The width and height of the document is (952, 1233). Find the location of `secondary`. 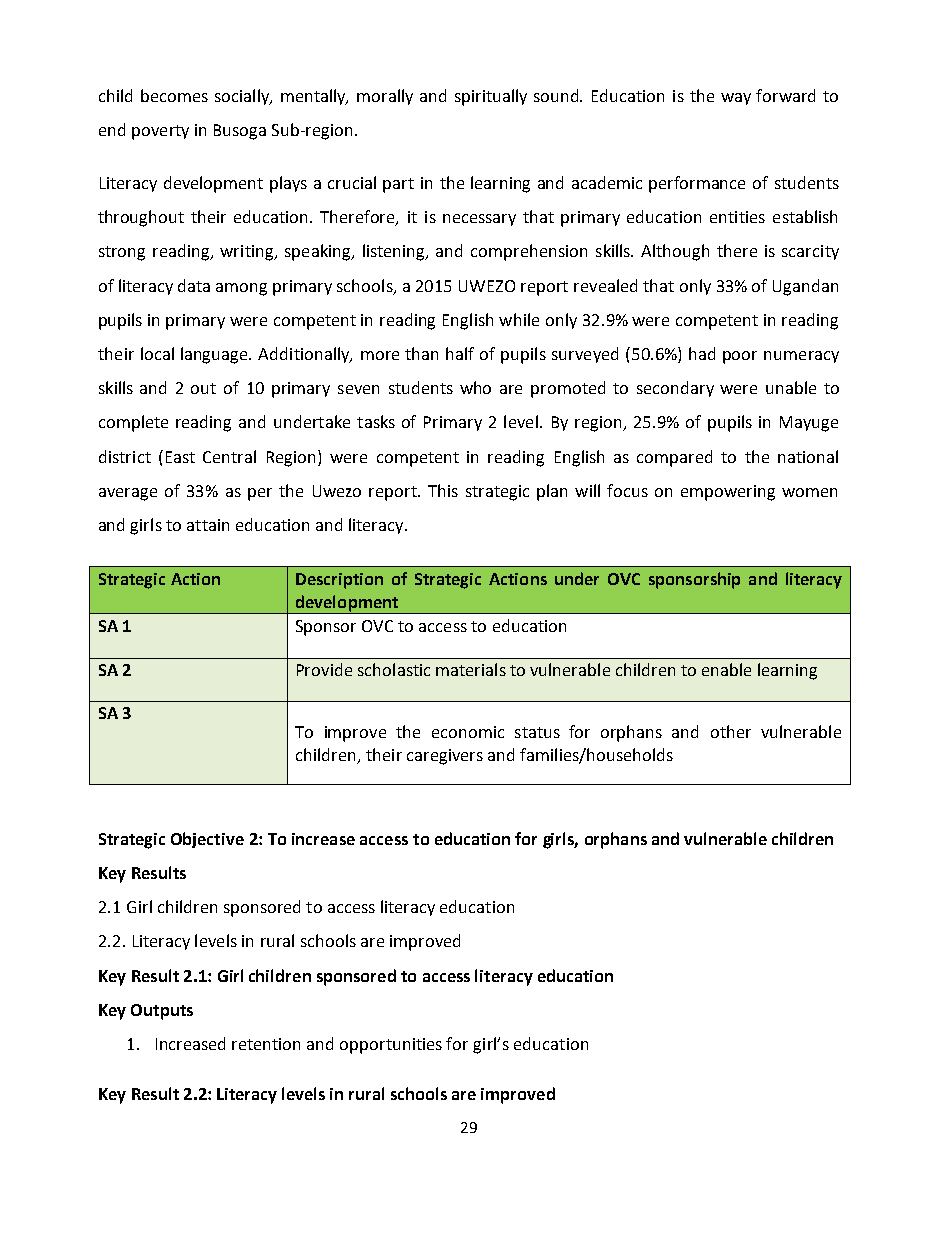

secondary is located at coordinates (675, 389).
